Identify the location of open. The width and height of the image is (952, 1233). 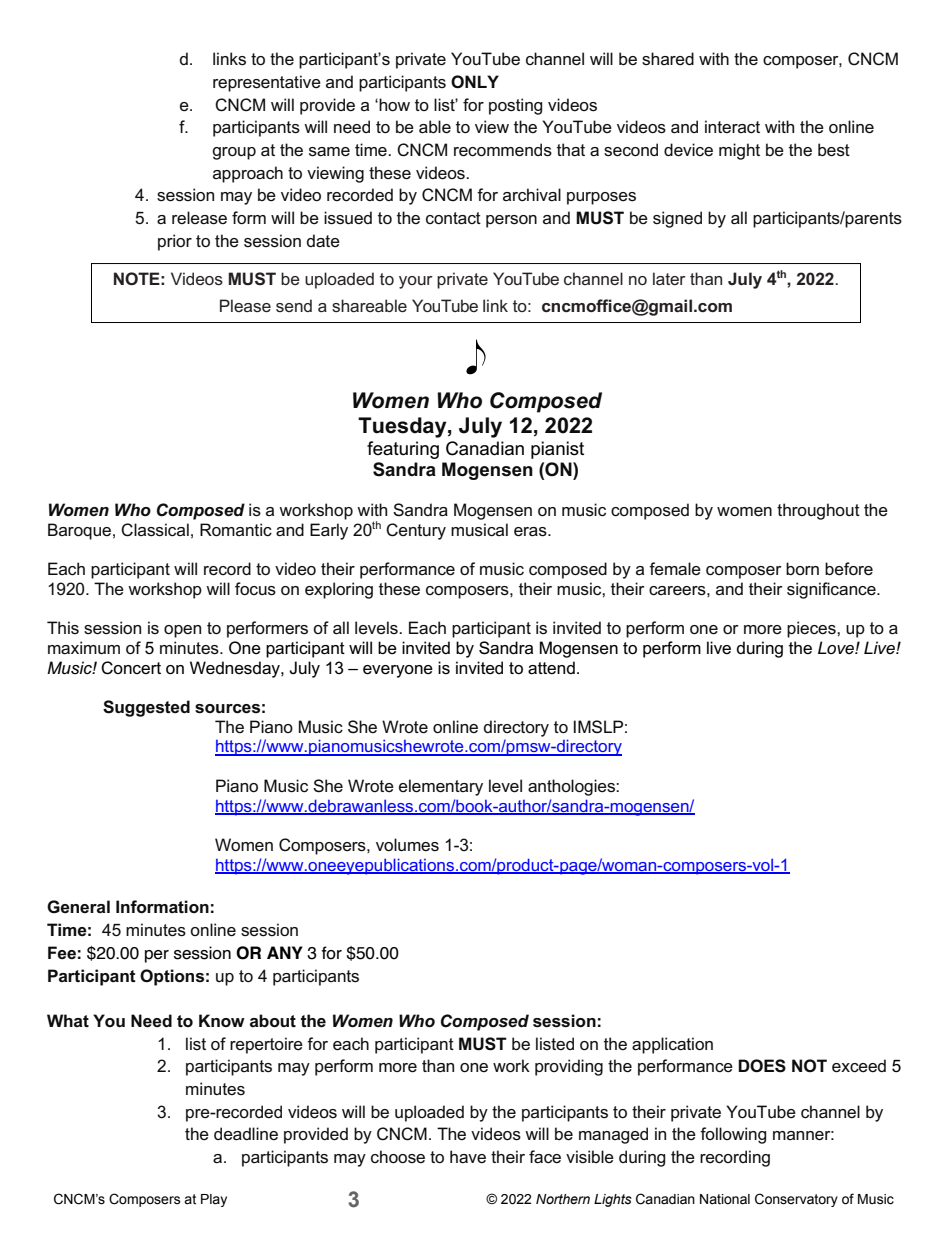
(182, 631).
